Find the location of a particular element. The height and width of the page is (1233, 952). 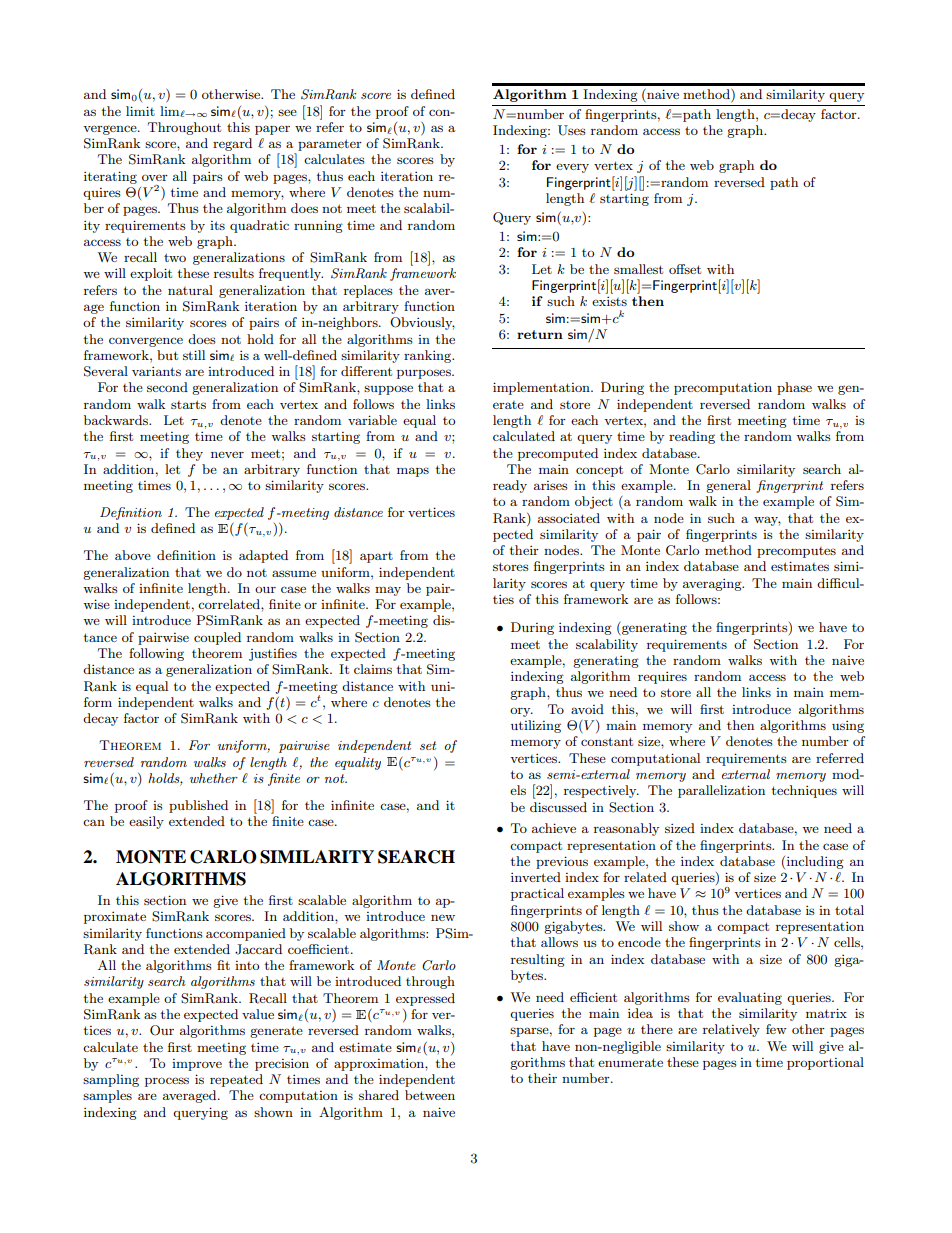

way is located at coordinates (767, 521).
